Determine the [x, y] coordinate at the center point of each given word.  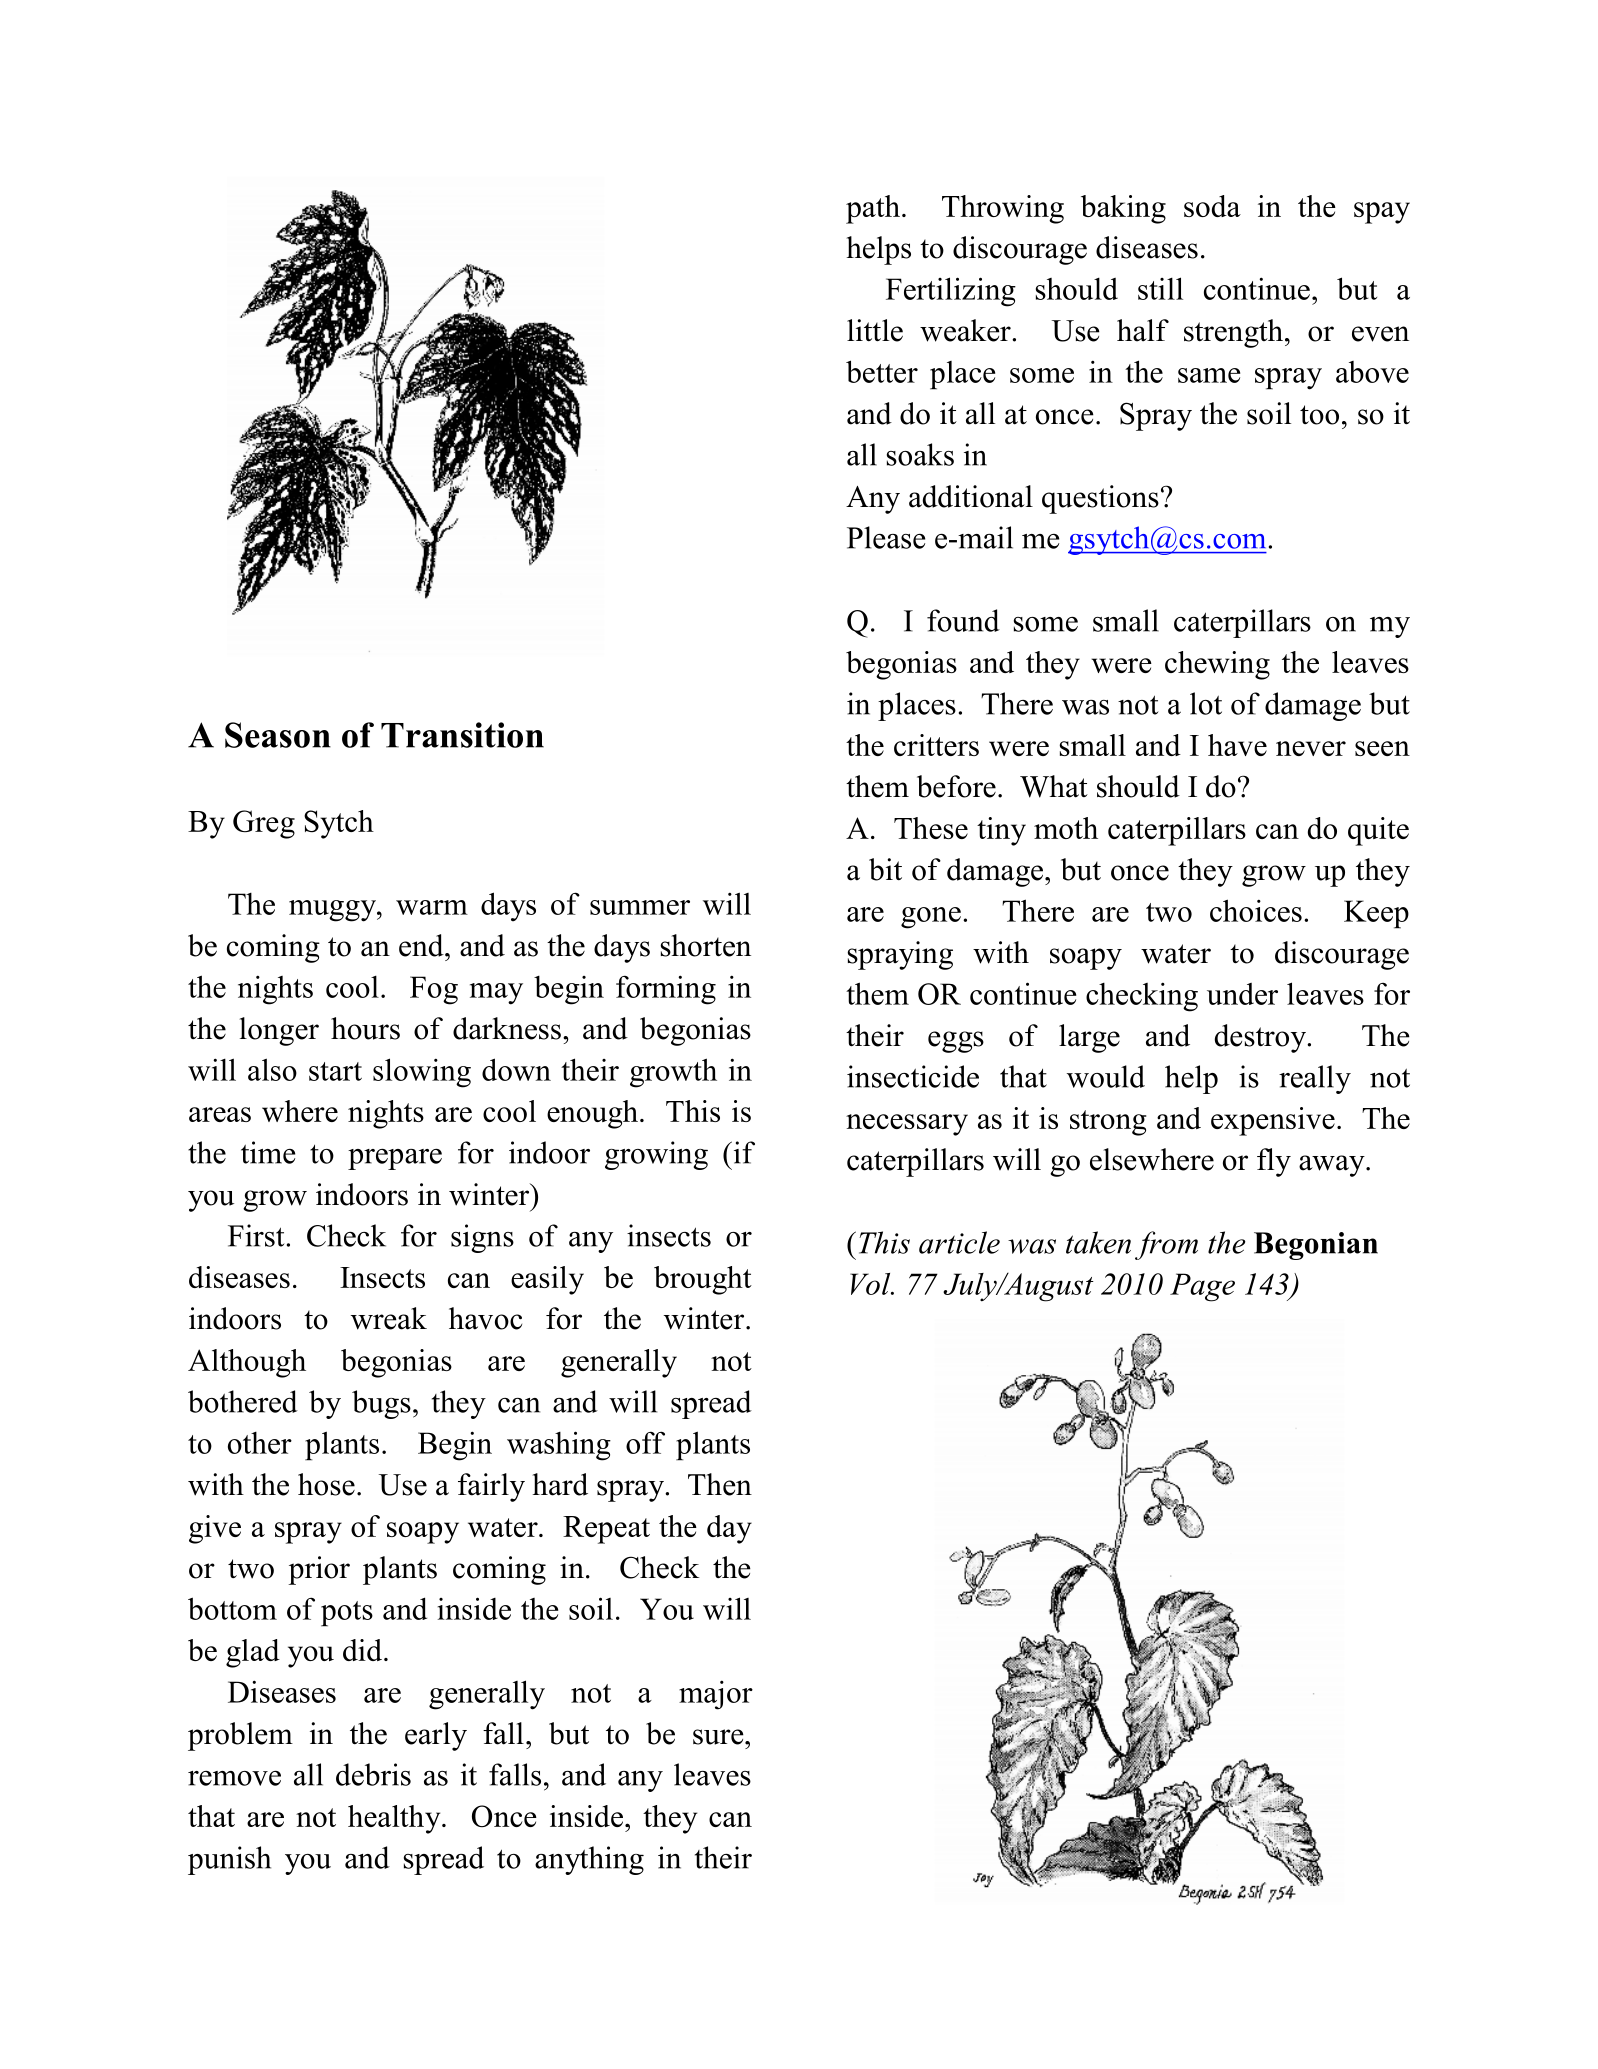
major [716, 1695]
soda [1212, 206]
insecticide [913, 1076]
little [875, 330]
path [873, 209]
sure [719, 1737]
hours [365, 1028]
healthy [395, 1819]
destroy [1261, 1038]
